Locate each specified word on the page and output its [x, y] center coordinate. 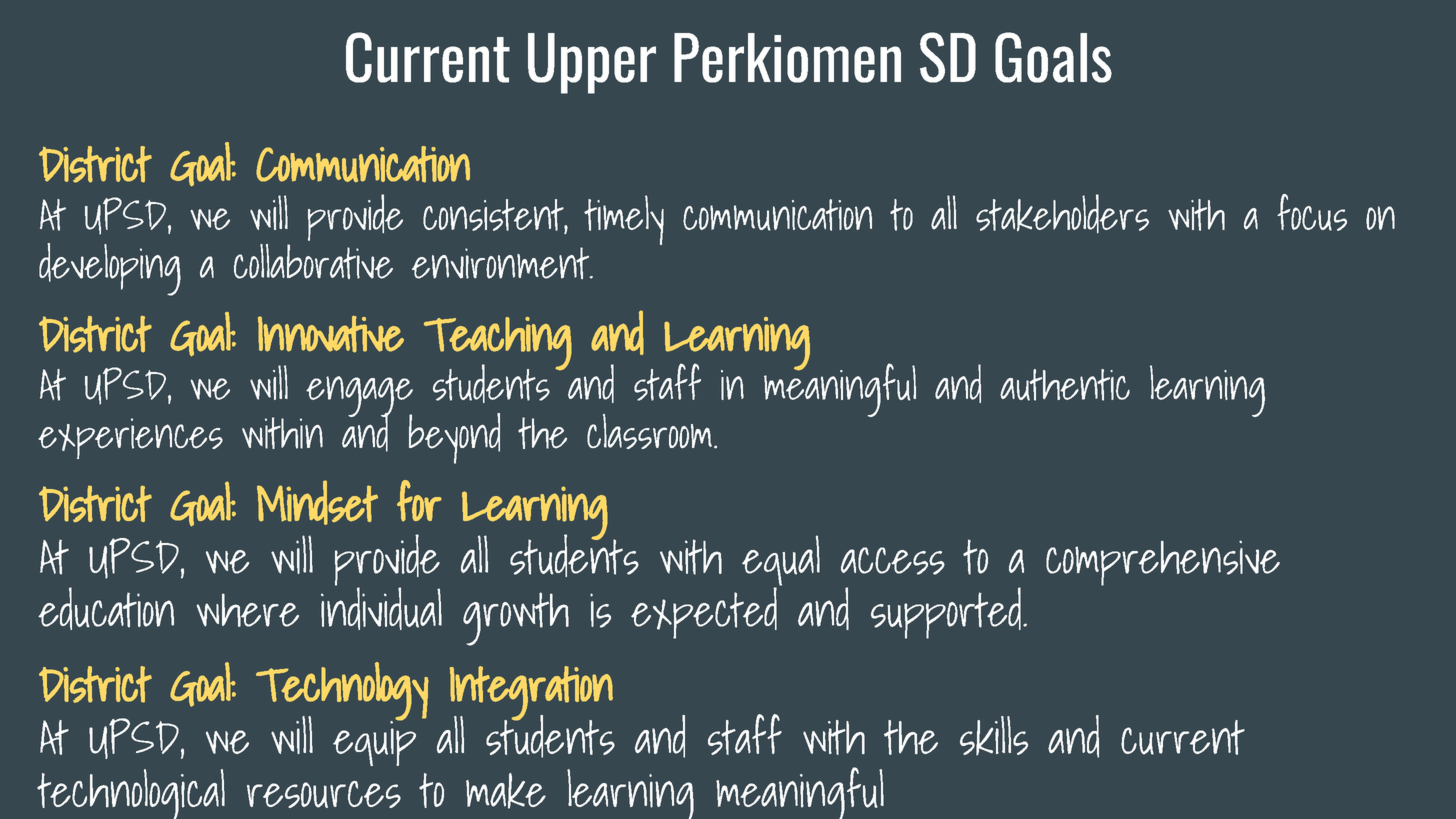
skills [994, 736]
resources [324, 794]
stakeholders [1062, 213]
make [506, 791]
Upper [592, 63]
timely [624, 220]
